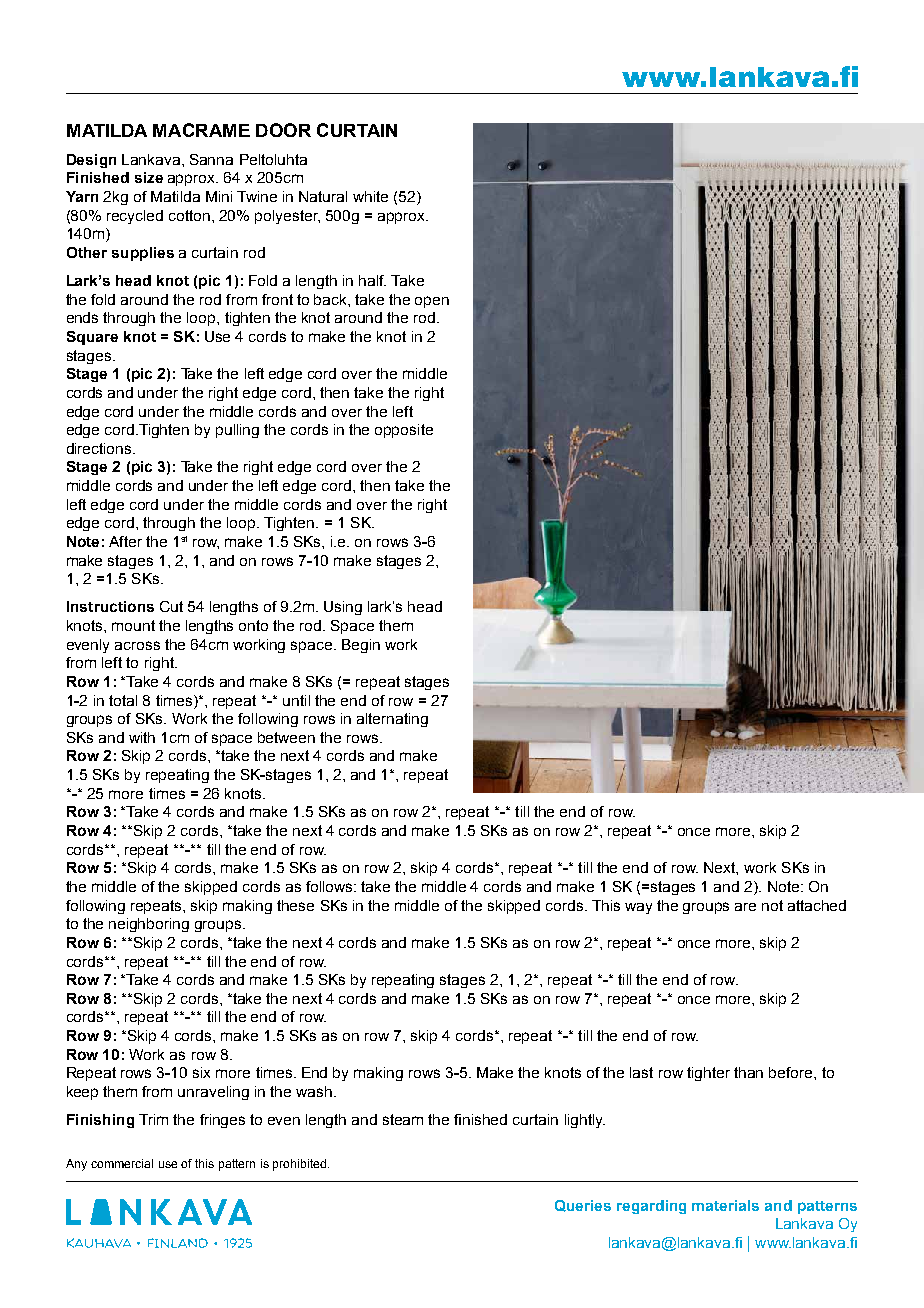 This document has width=924, height=1308. Describe the element at coordinates (392, 720) in the document. I see `alternating` at that location.
